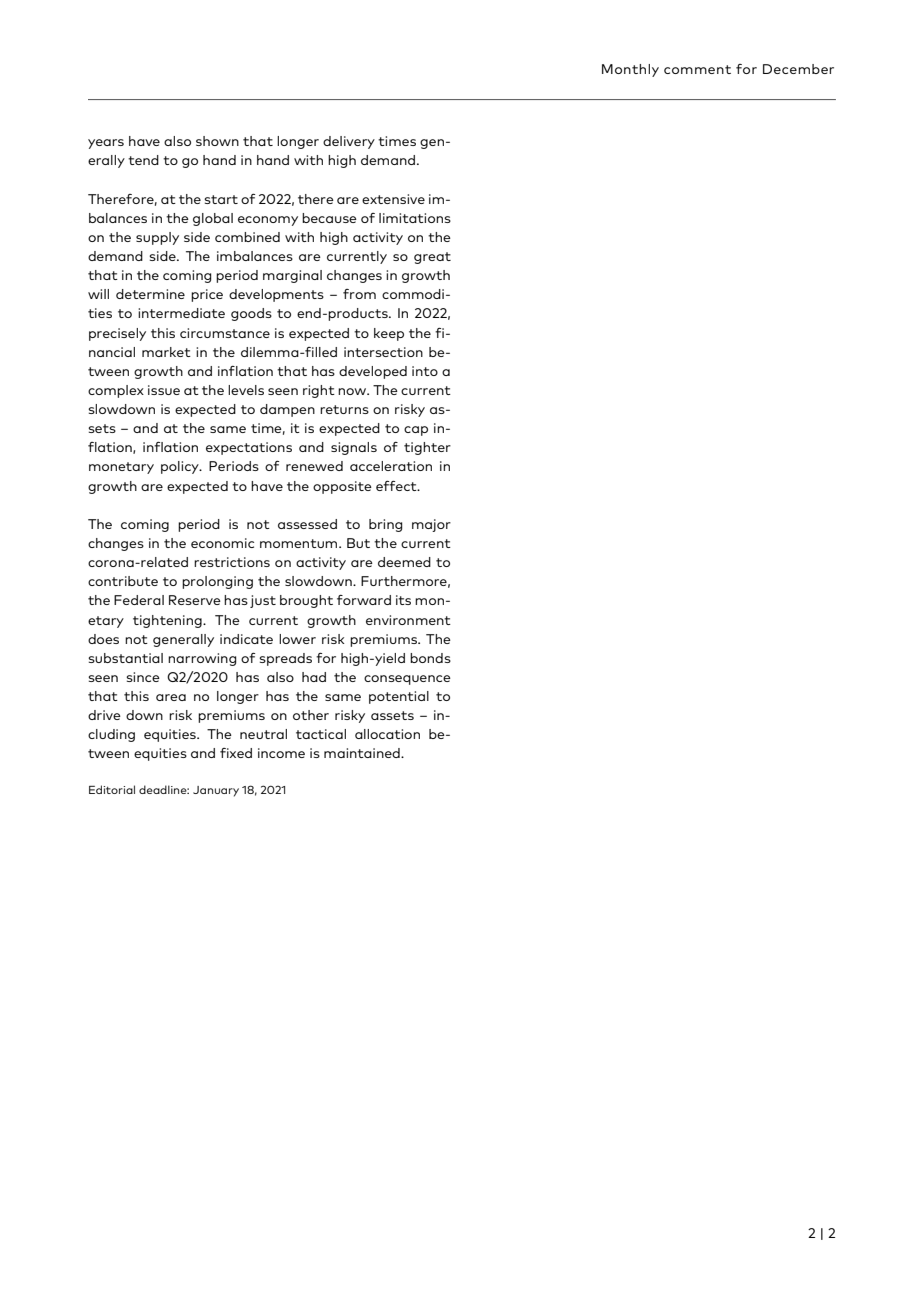  What do you see at coordinates (387, 734) in the image?
I see `allocation` at bounding box center [387, 734].
